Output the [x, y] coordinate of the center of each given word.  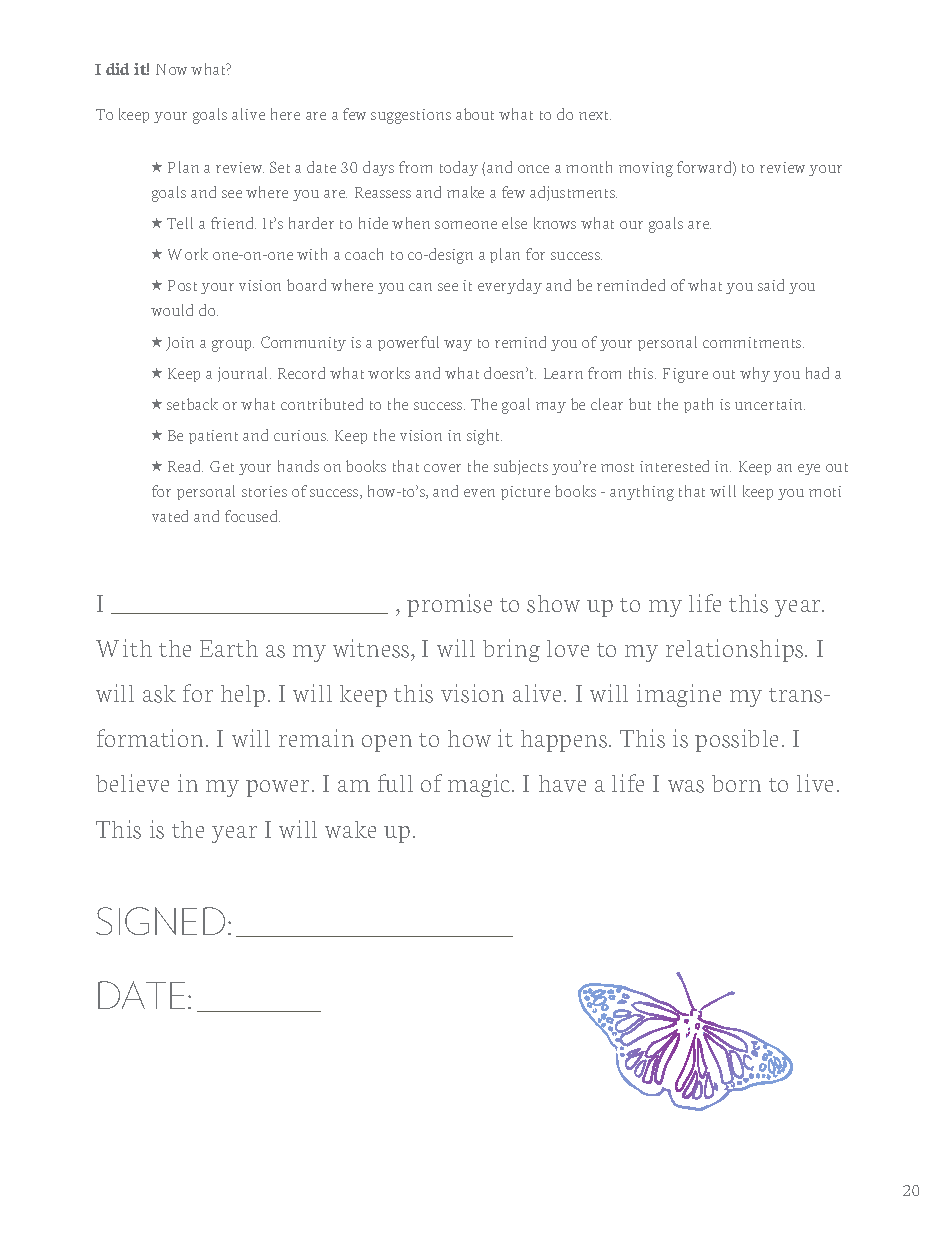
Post [182, 285]
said [771, 285]
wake [350, 829]
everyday [510, 286]
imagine [679, 695]
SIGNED [160, 921]
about [475, 114]
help [243, 696]
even [479, 493]
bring [511, 650]
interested [674, 466]
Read [185, 466]
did [117, 69]
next [595, 115]
